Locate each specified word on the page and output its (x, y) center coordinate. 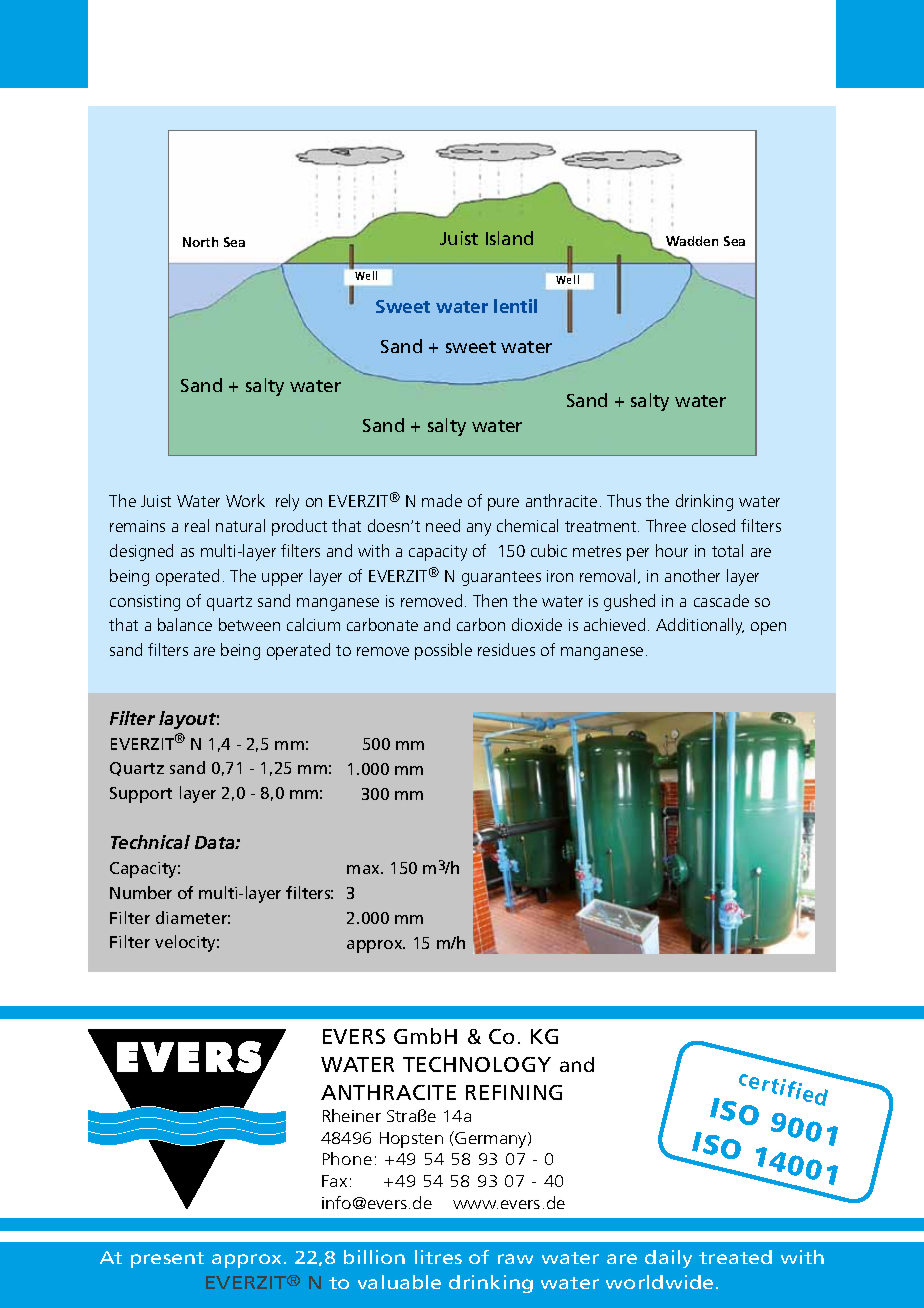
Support (141, 795)
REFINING (514, 1092)
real (197, 525)
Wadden (692, 241)
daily (668, 1259)
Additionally (700, 626)
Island (509, 238)
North (200, 242)
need (443, 525)
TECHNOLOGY (477, 1064)
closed (713, 525)
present (167, 1260)
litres (438, 1257)
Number (141, 892)
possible (443, 651)
